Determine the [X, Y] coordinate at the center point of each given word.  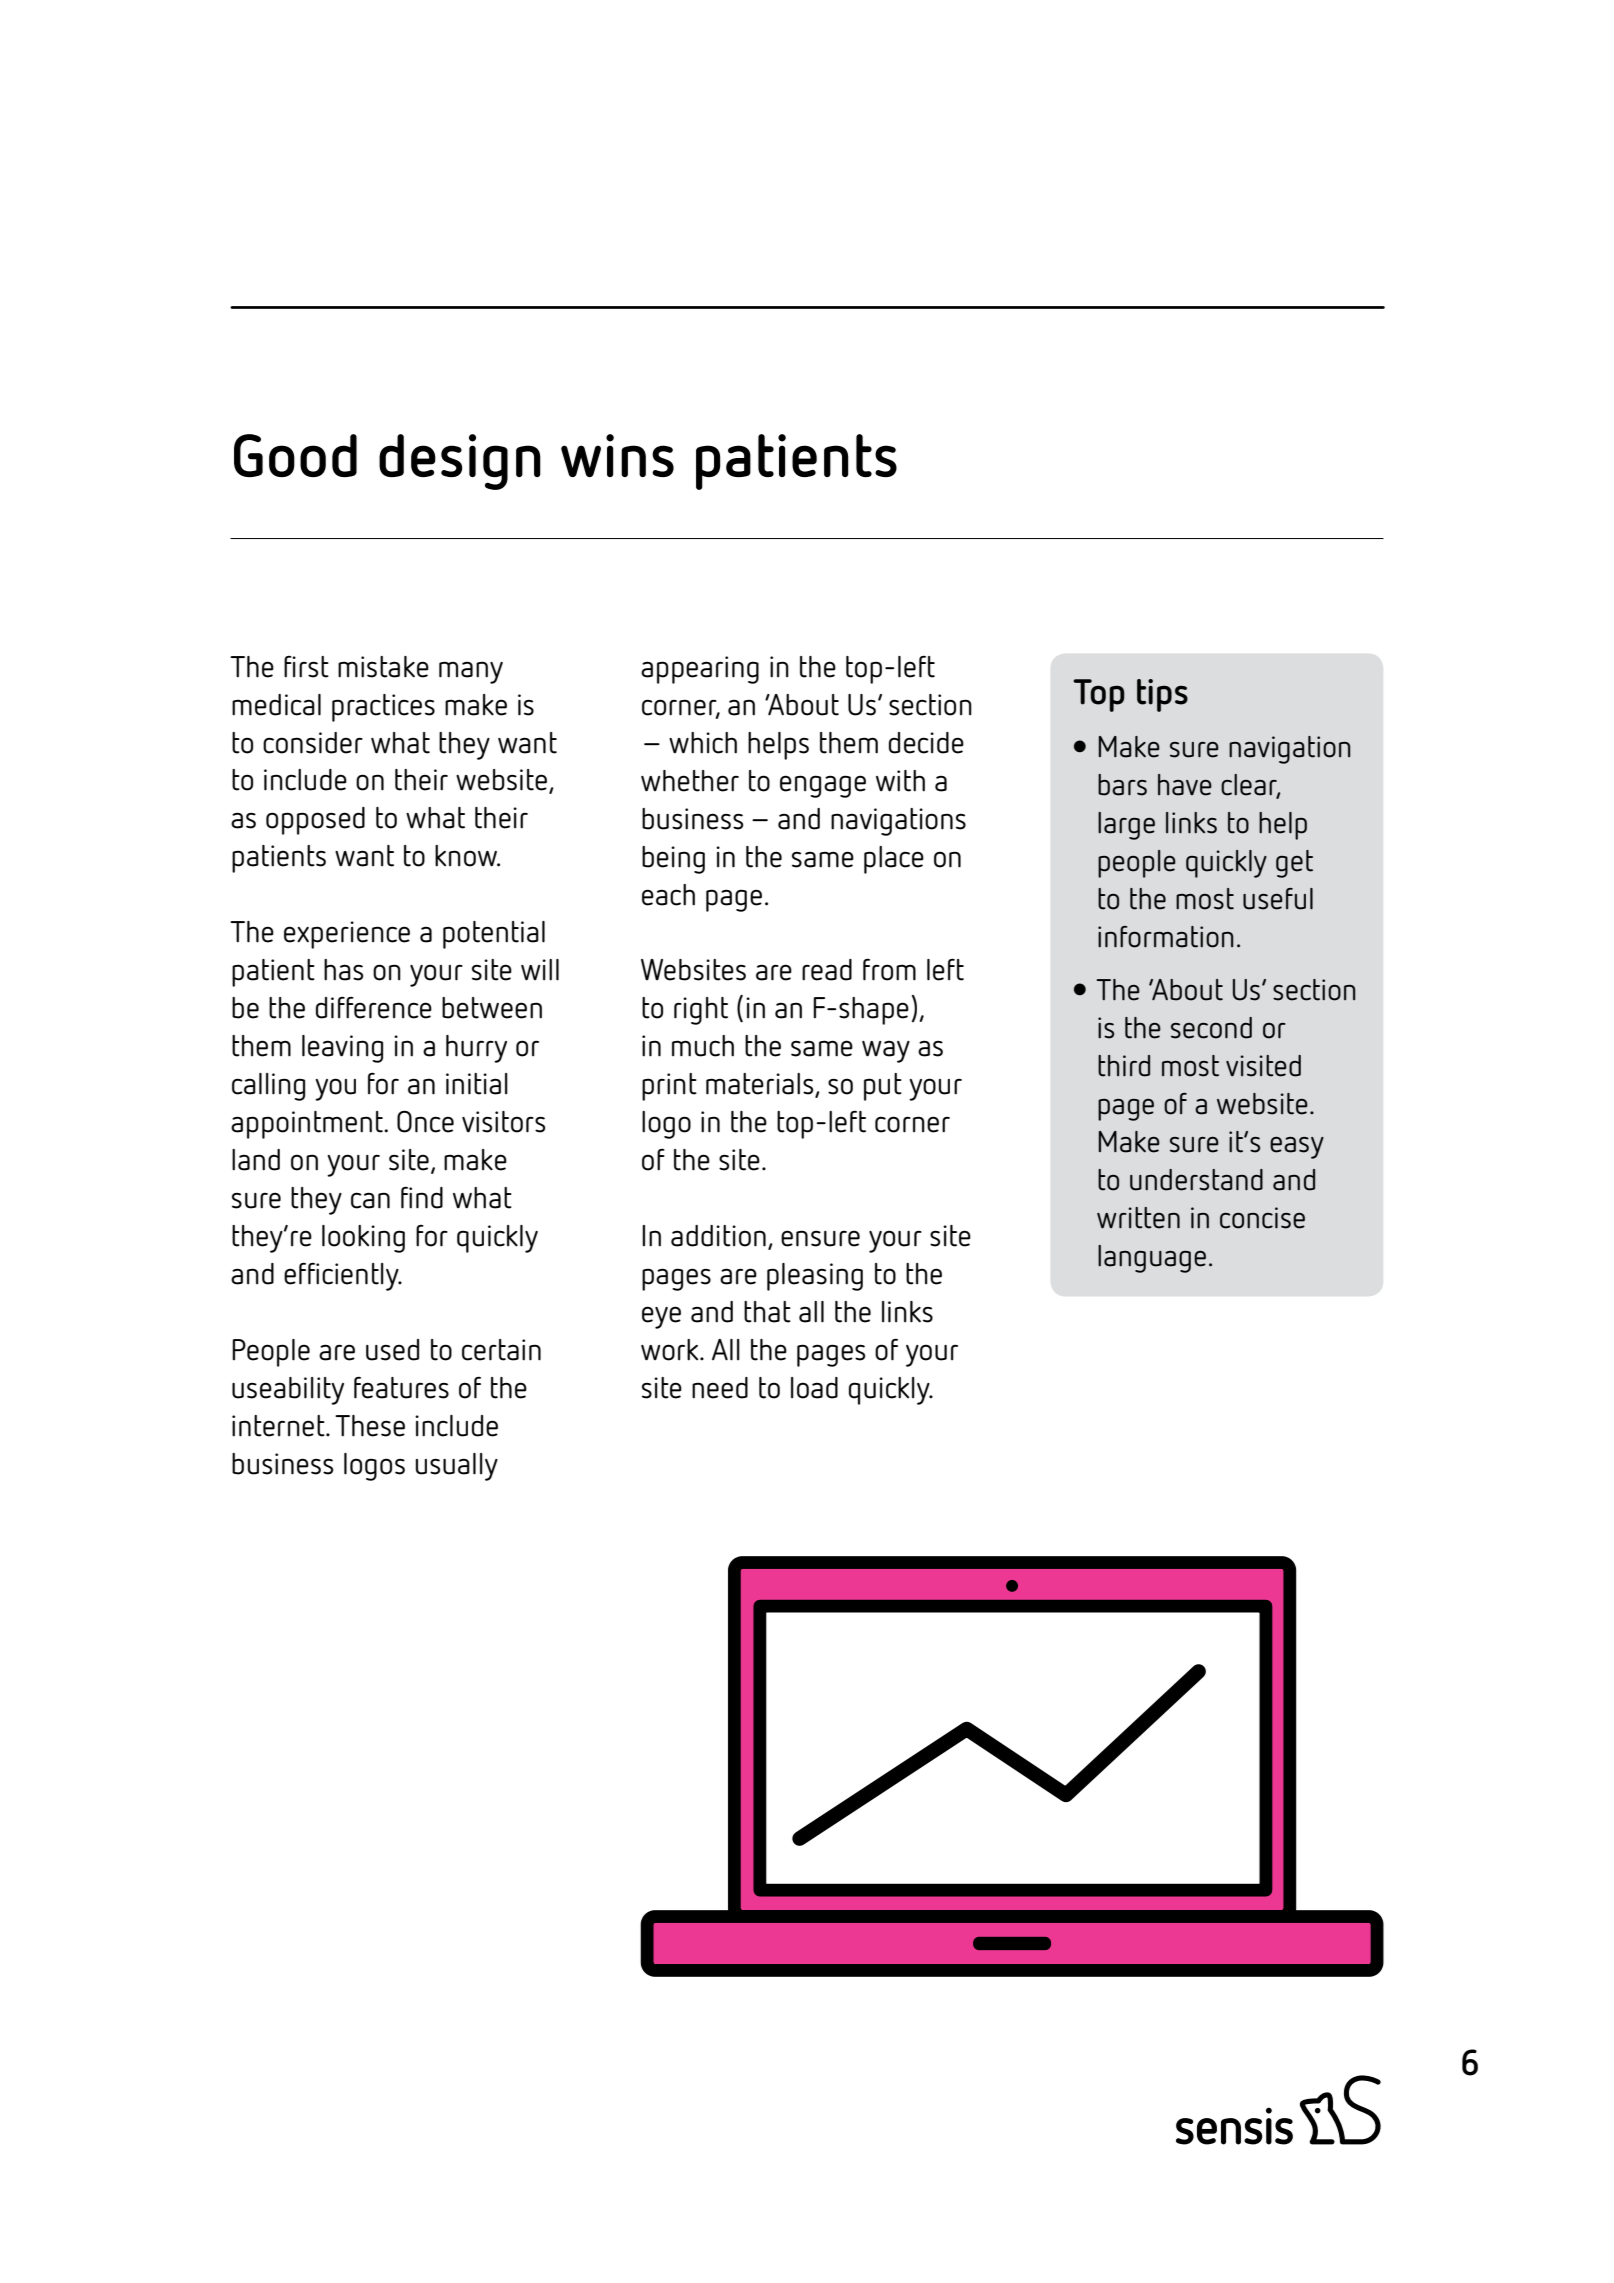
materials [761, 1085]
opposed [315, 821]
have [1185, 785]
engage [823, 786]
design [460, 462]
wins [617, 455]
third [1124, 1066]
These [370, 1426]
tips [1162, 695]
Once [425, 1121]
